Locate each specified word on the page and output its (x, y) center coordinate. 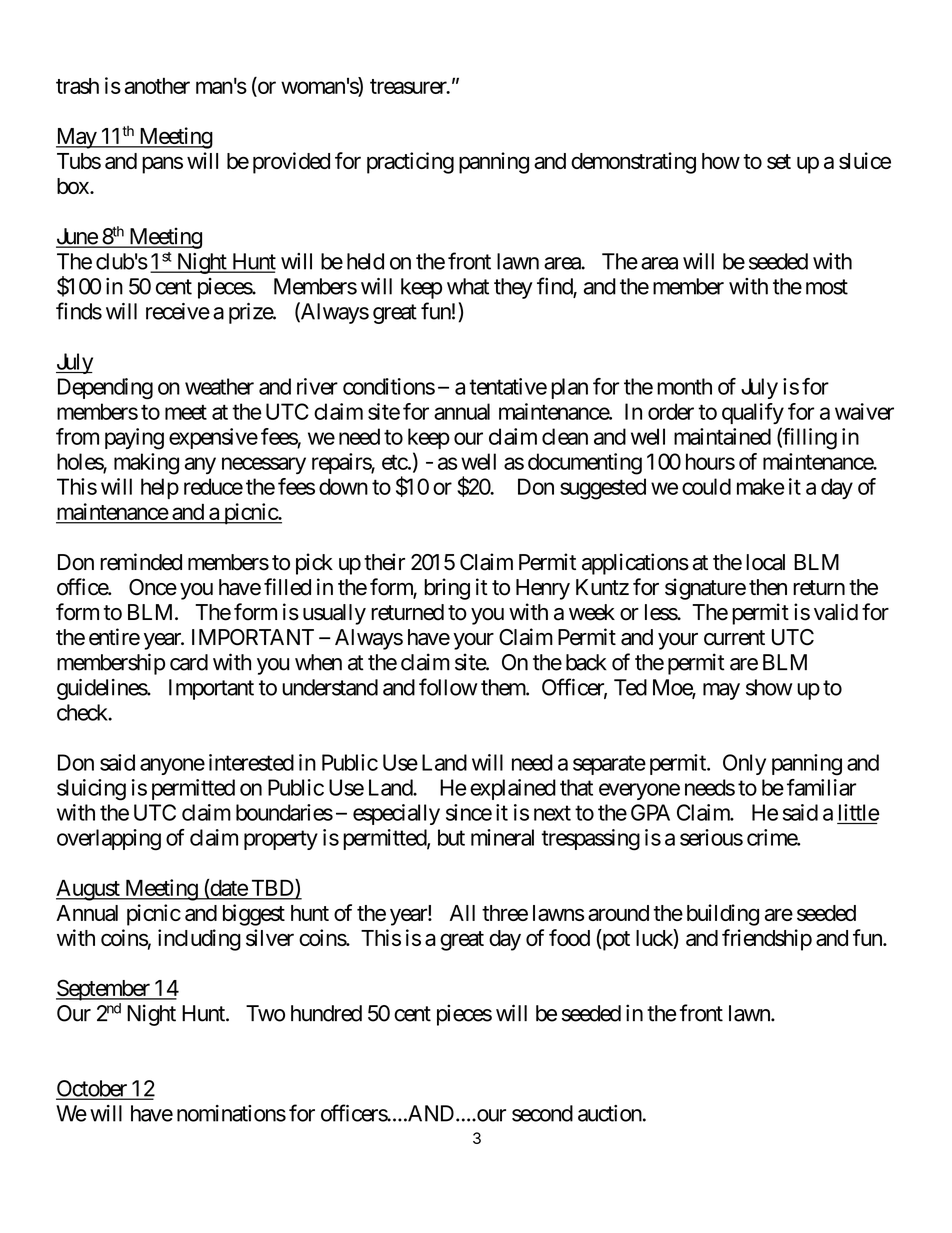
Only (744, 764)
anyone (172, 766)
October (92, 1089)
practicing (410, 163)
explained (513, 789)
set (779, 161)
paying (134, 439)
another (157, 85)
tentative (508, 386)
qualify (753, 413)
